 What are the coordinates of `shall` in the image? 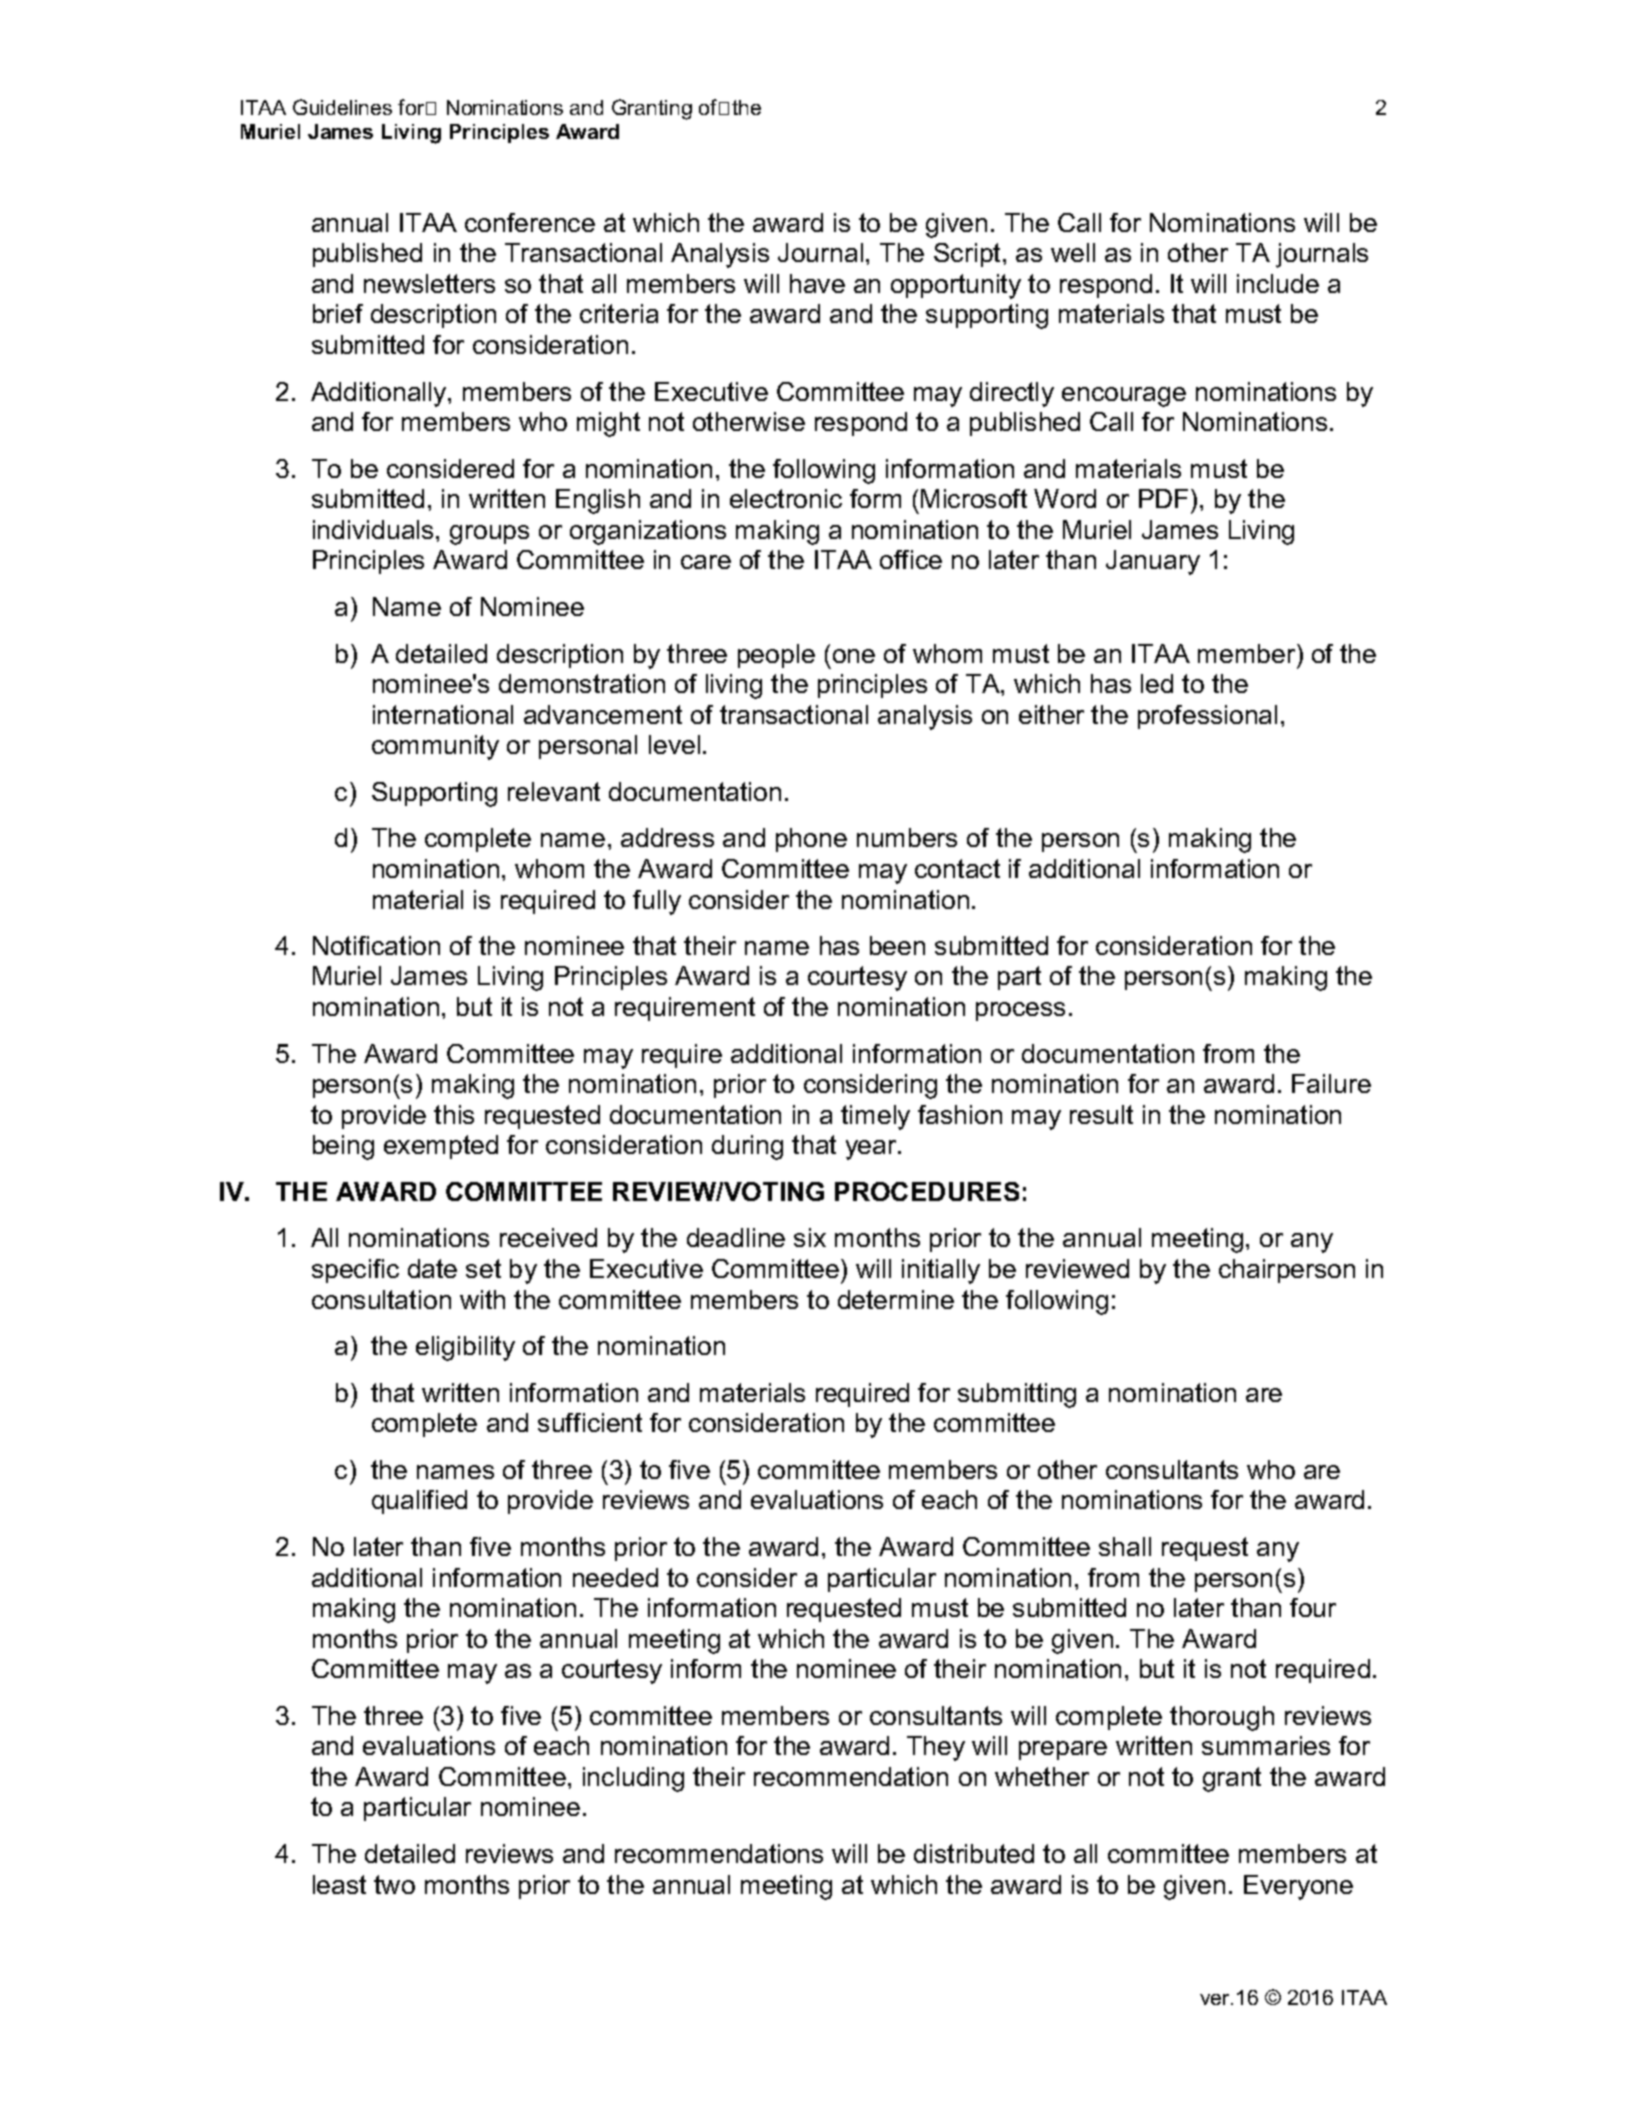 It's located at (1125, 1546).
